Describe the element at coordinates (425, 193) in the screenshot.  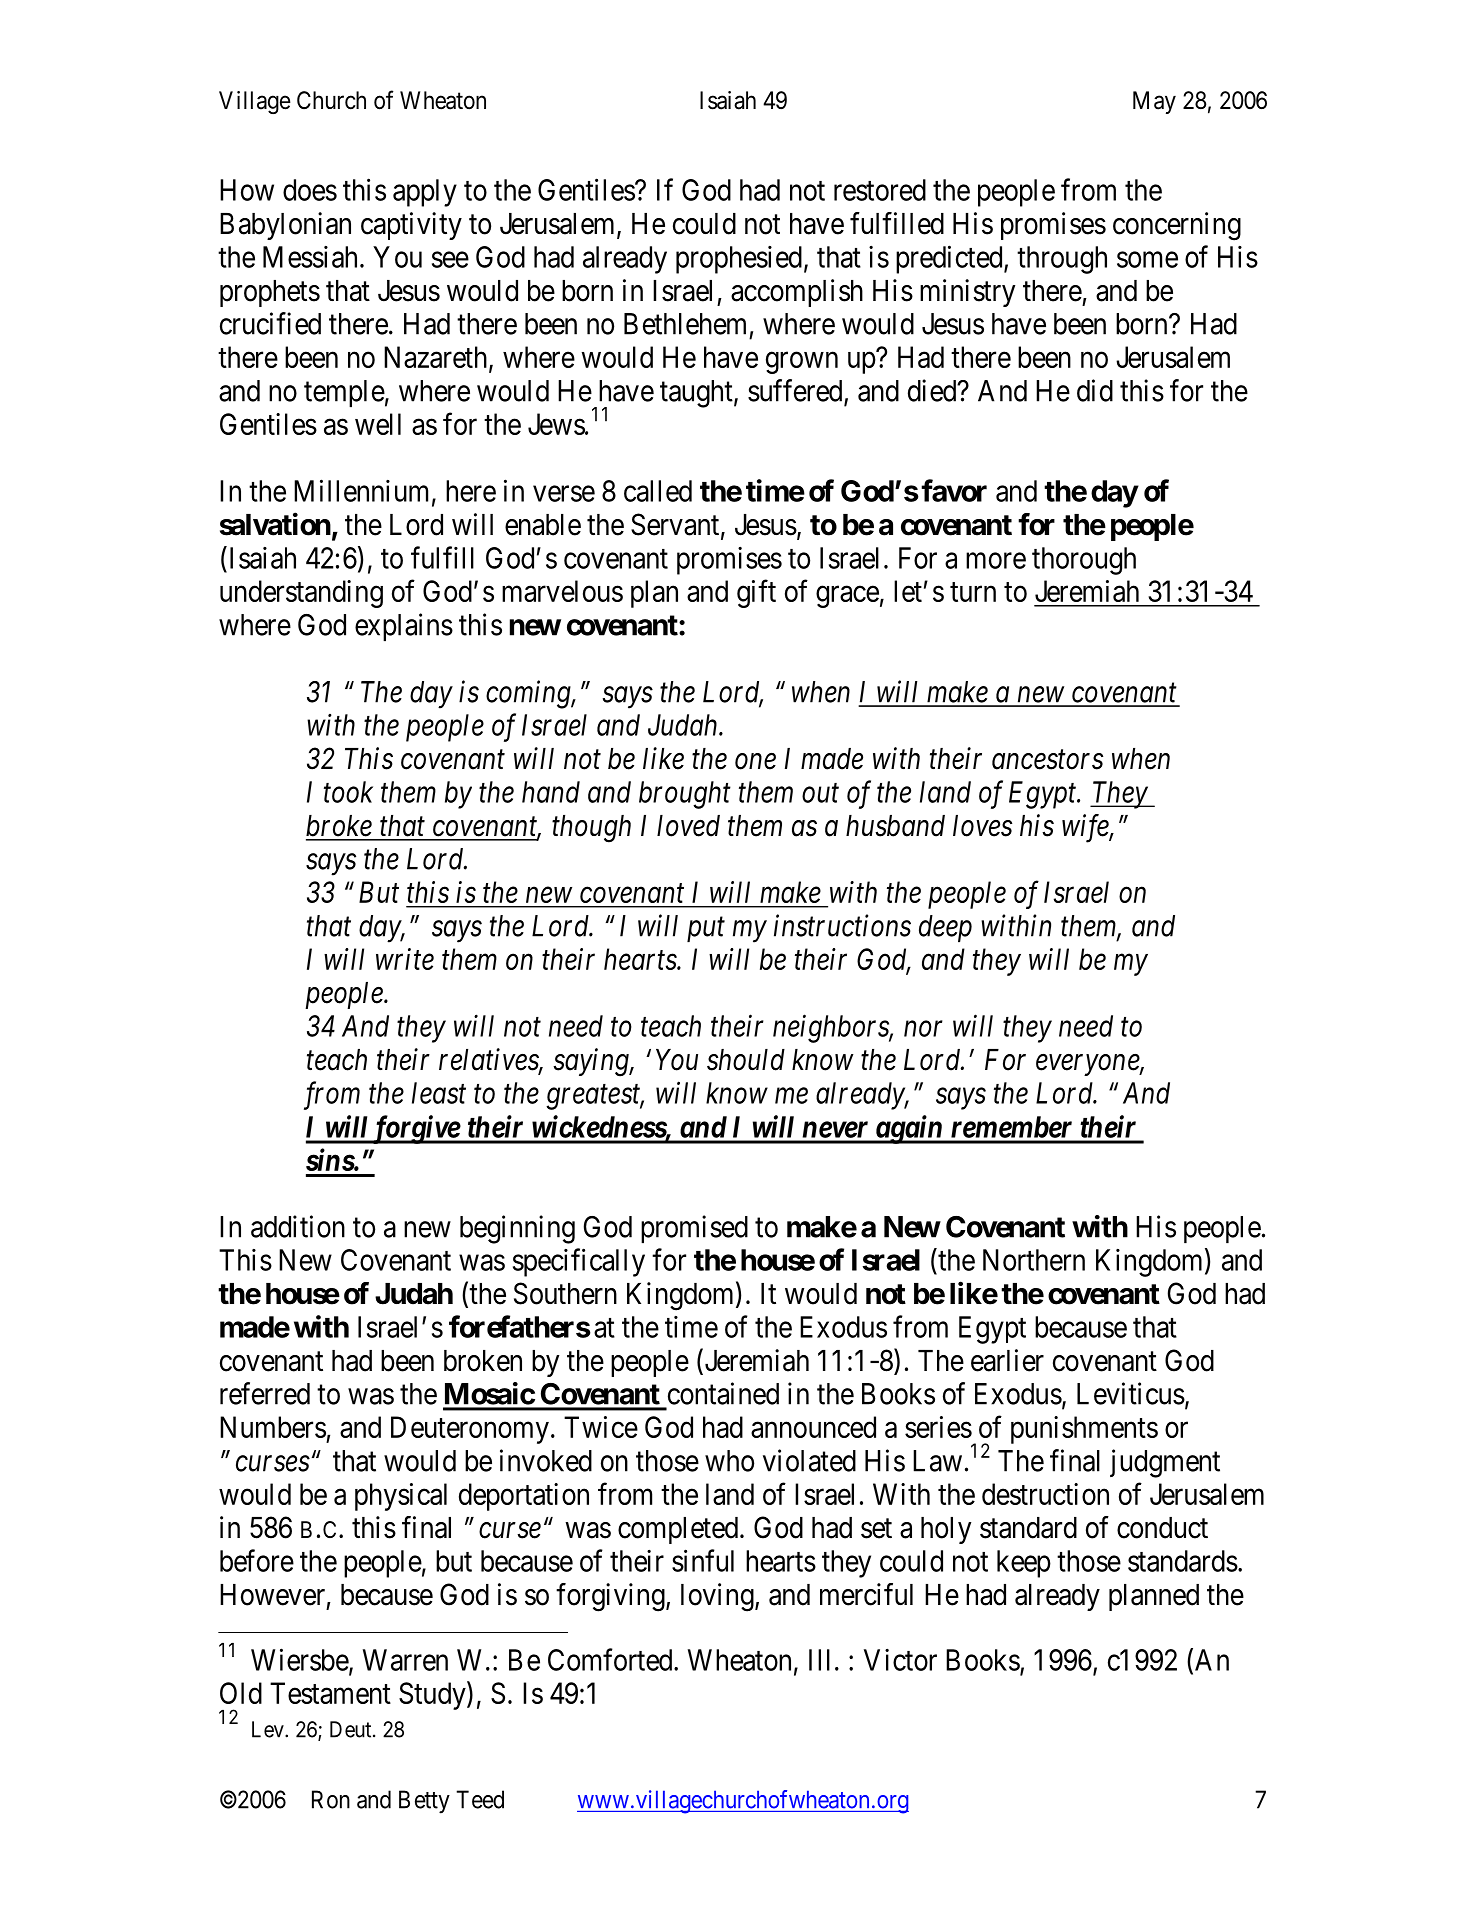
I see `apply` at that location.
